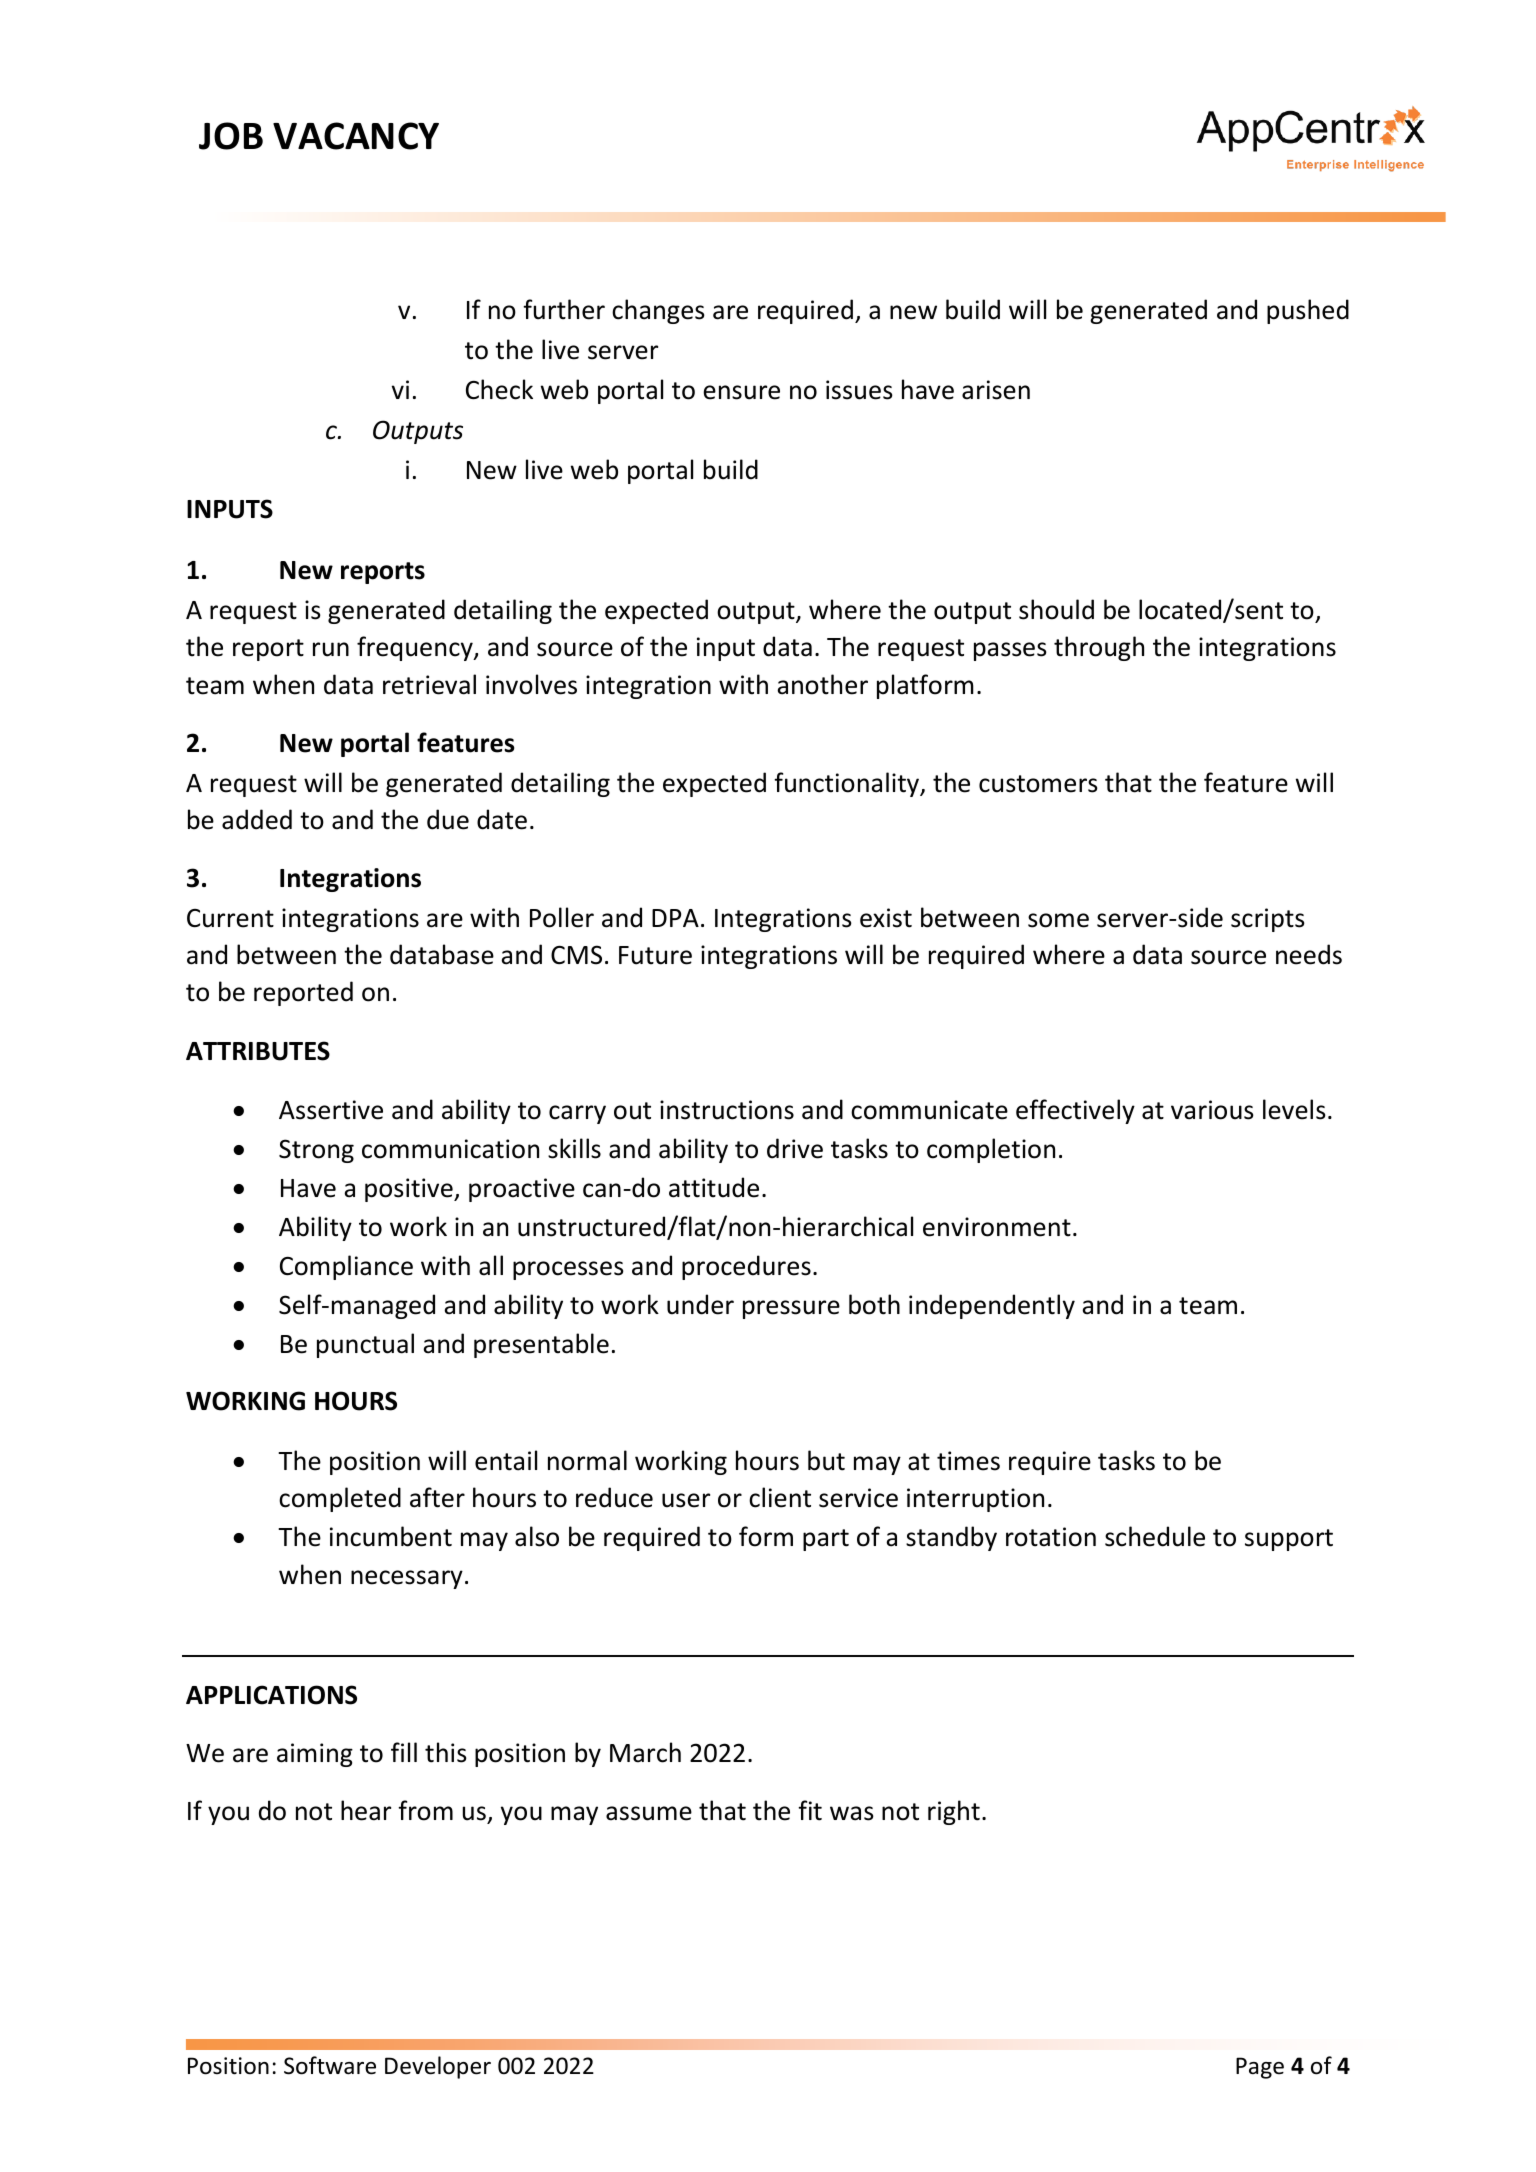  Describe the element at coordinates (330, 2065) in the image. I see `Software` at that location.
